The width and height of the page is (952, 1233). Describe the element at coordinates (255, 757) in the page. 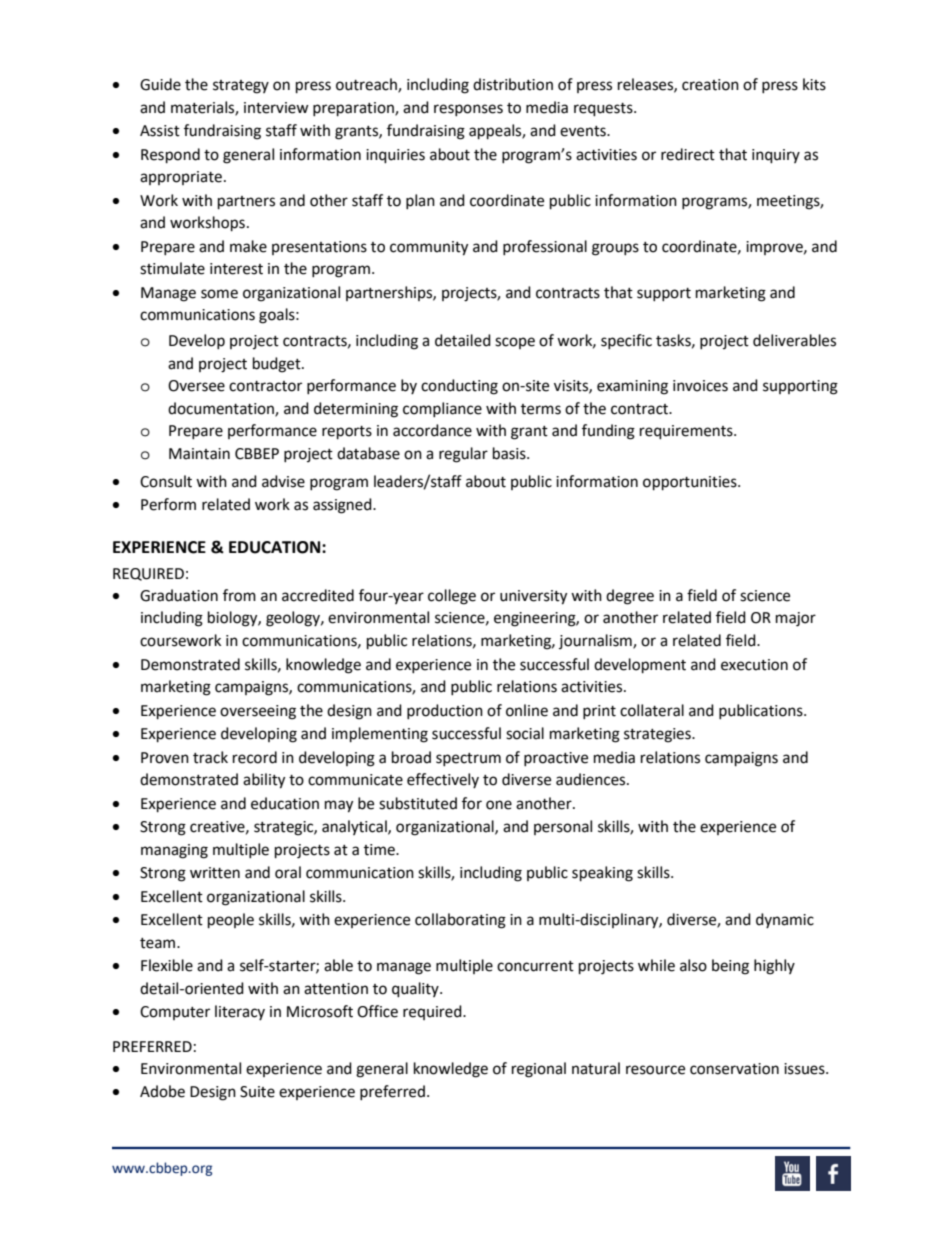

I see `record` at that location.
